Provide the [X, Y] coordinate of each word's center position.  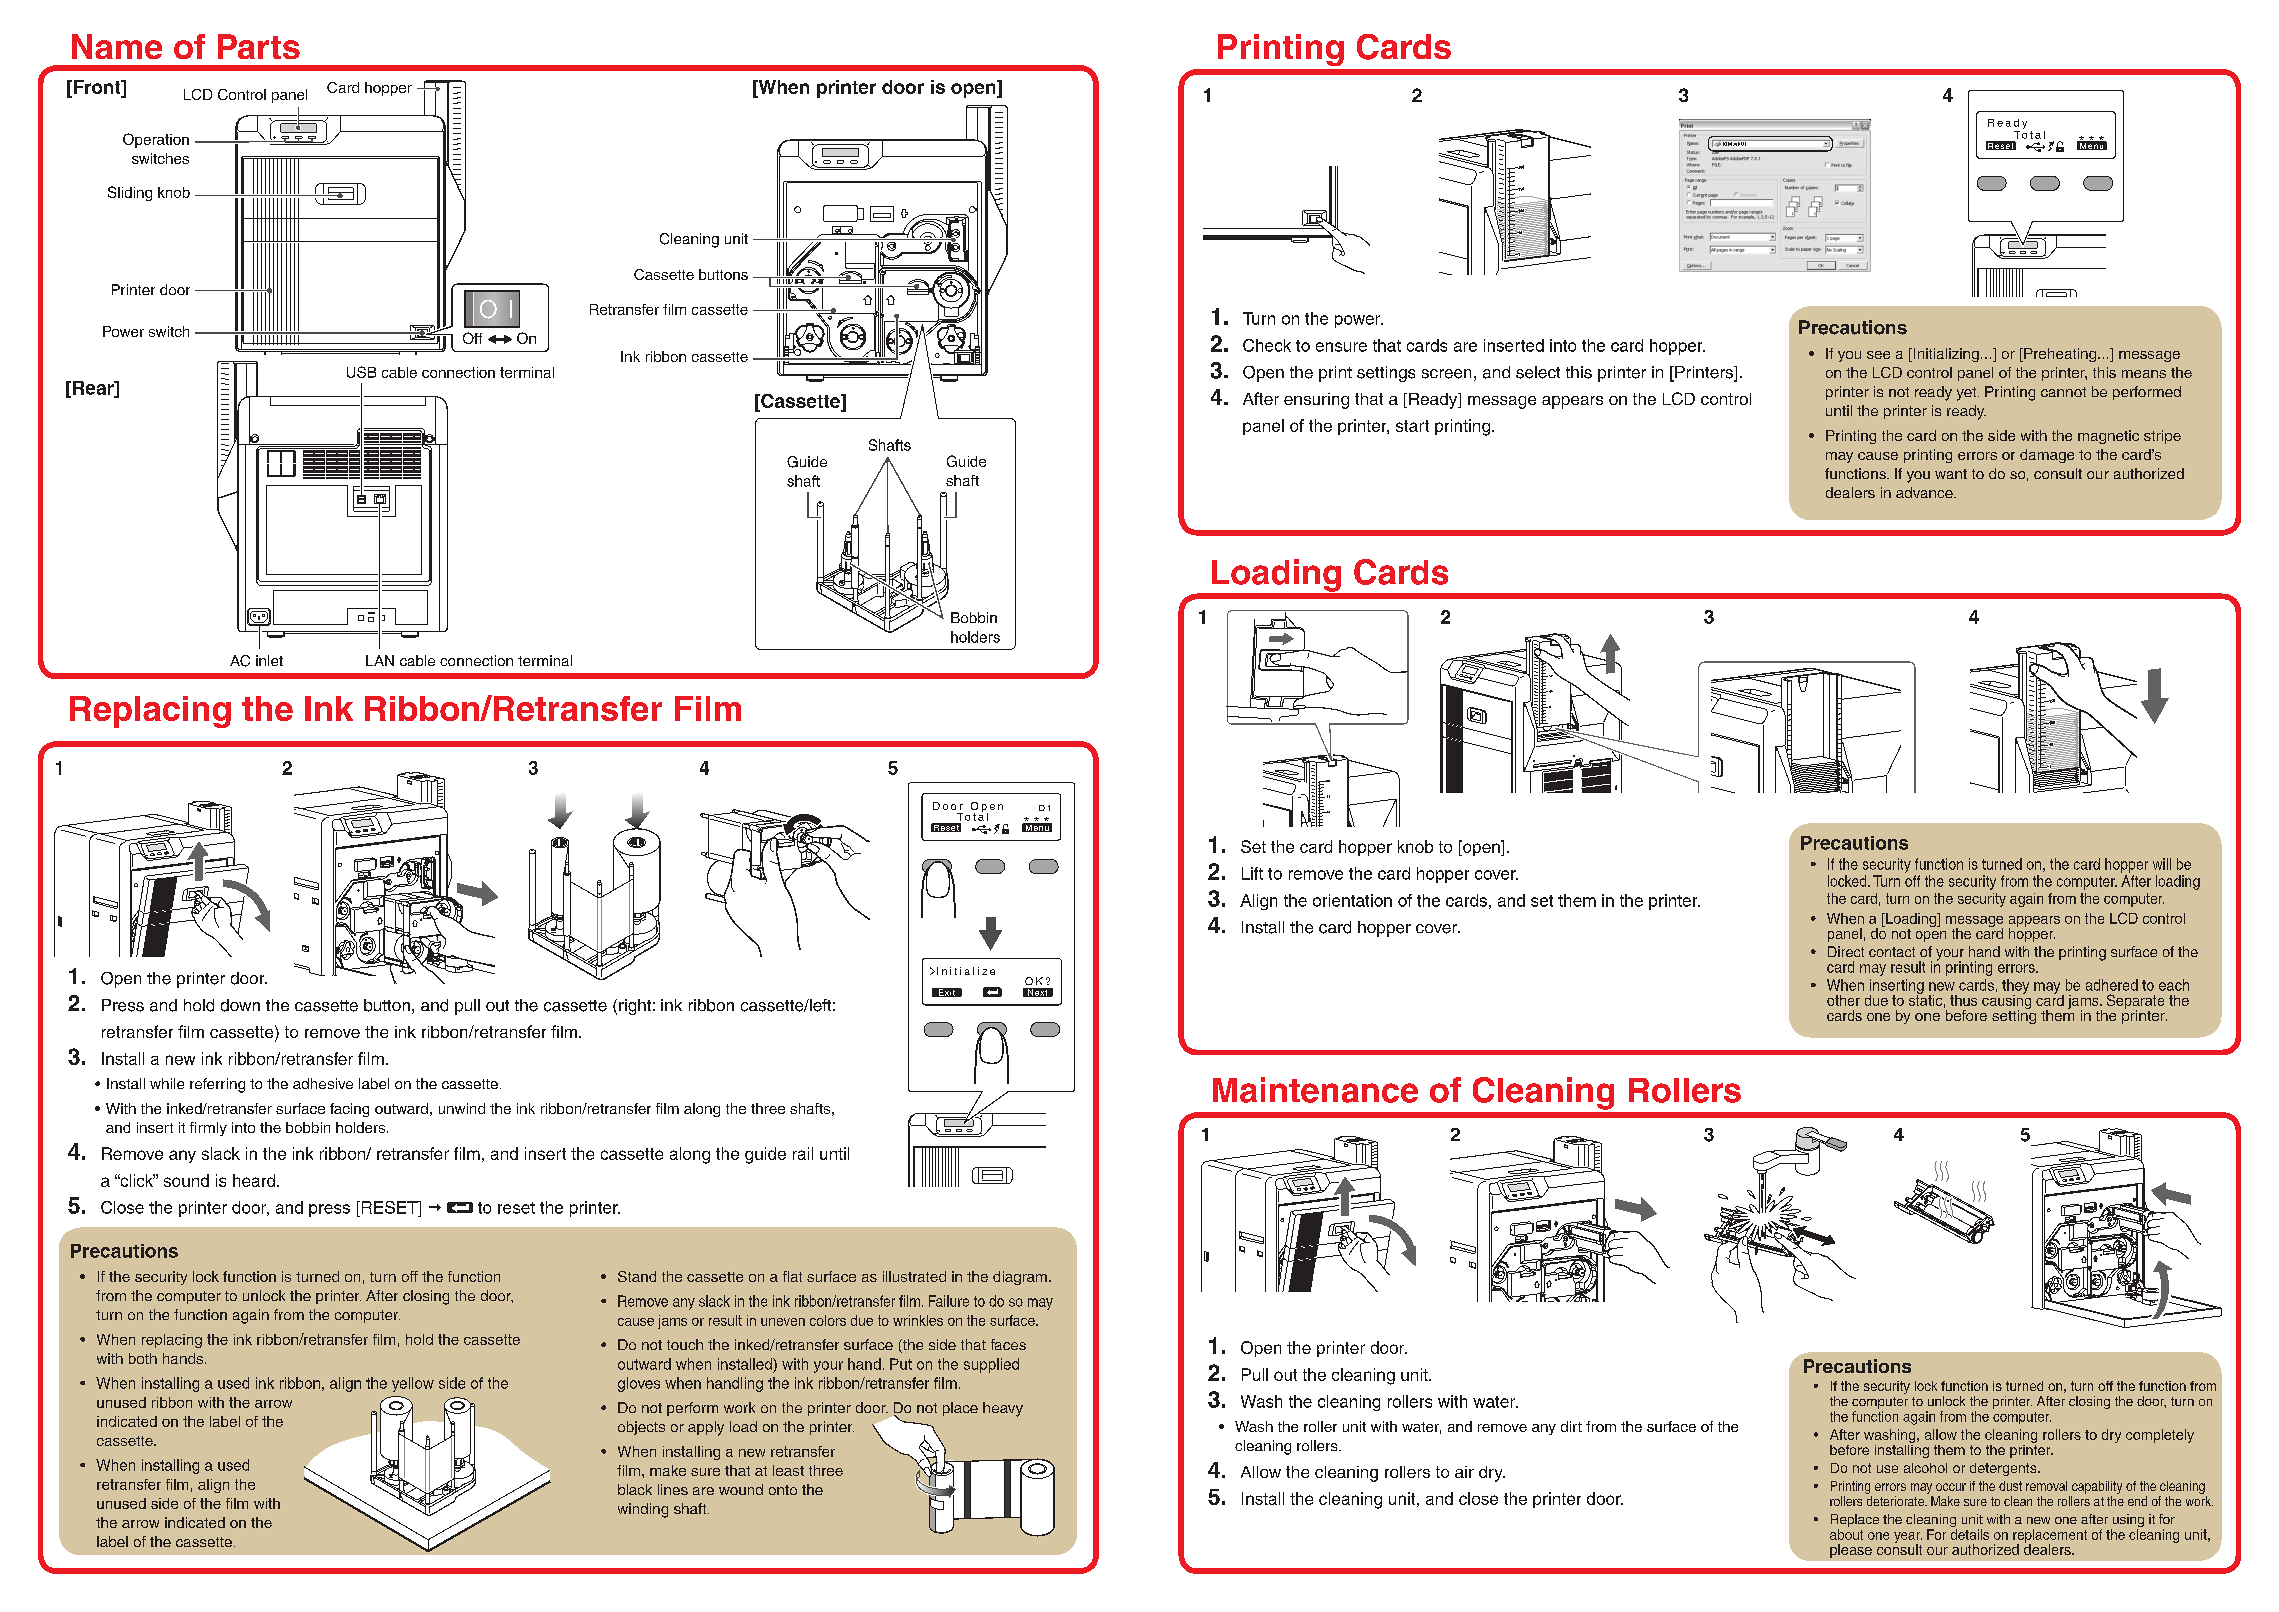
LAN [380, 660]
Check [1267, 345]
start [1412, 426]
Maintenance [1315, 1090]
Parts [259, 46]
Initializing [1945, 355]
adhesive [323, 1083]
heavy [1003, 1409]
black [635, 1489]
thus [1963, 1000]
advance [1925, 492]
